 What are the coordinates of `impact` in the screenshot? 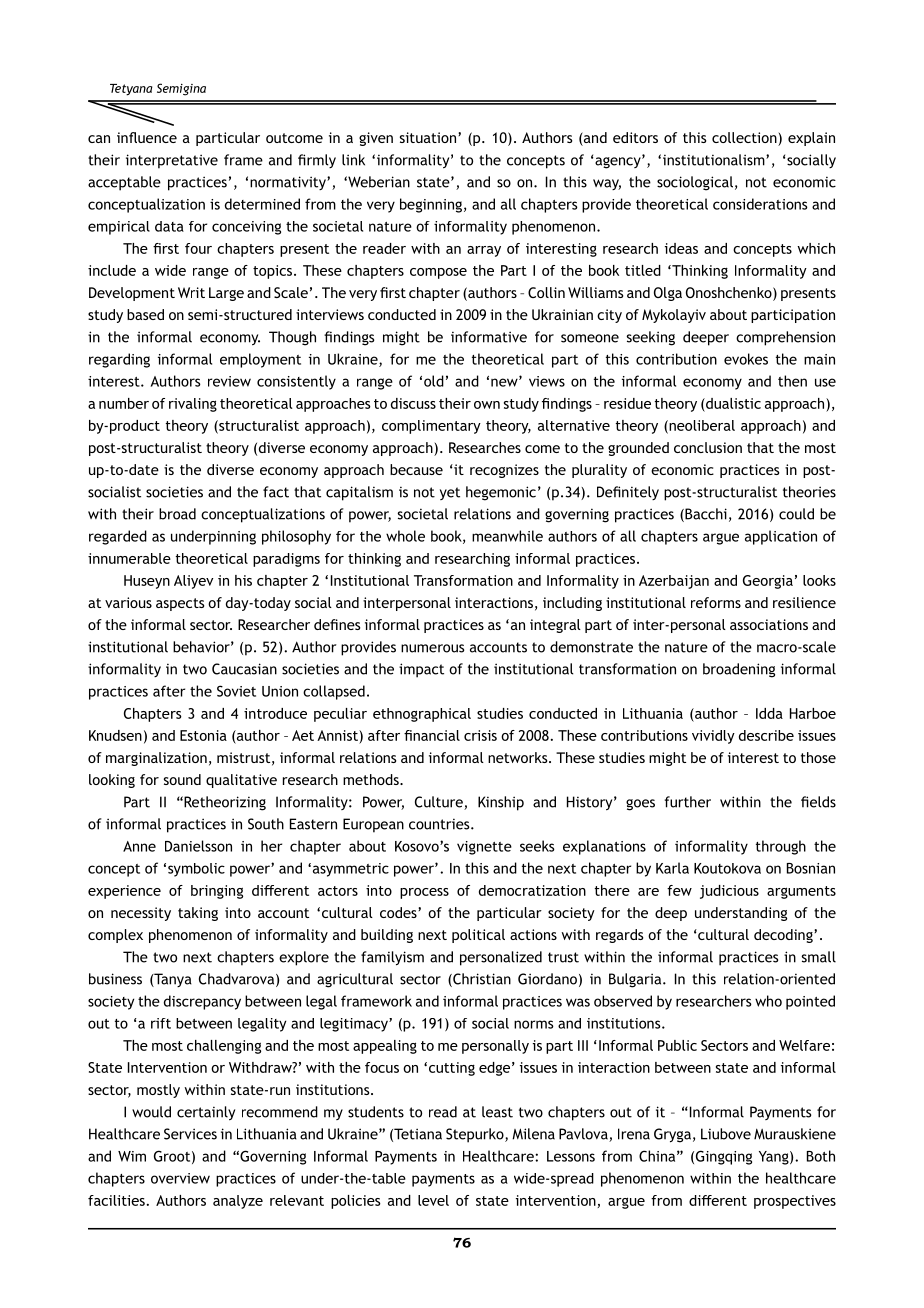 It's located at (421, 670).
